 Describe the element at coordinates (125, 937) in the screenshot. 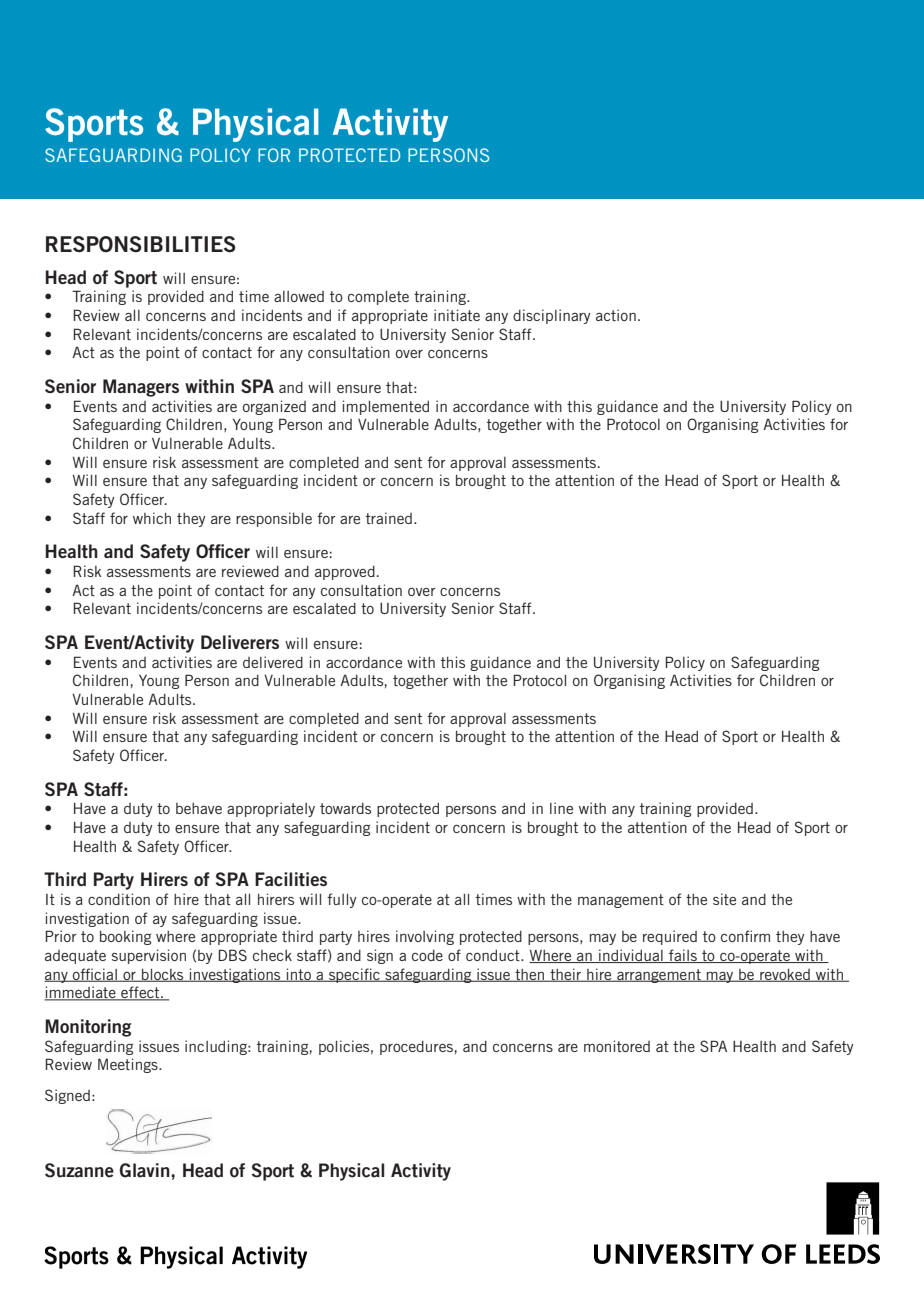

I see `booking` at that location.
